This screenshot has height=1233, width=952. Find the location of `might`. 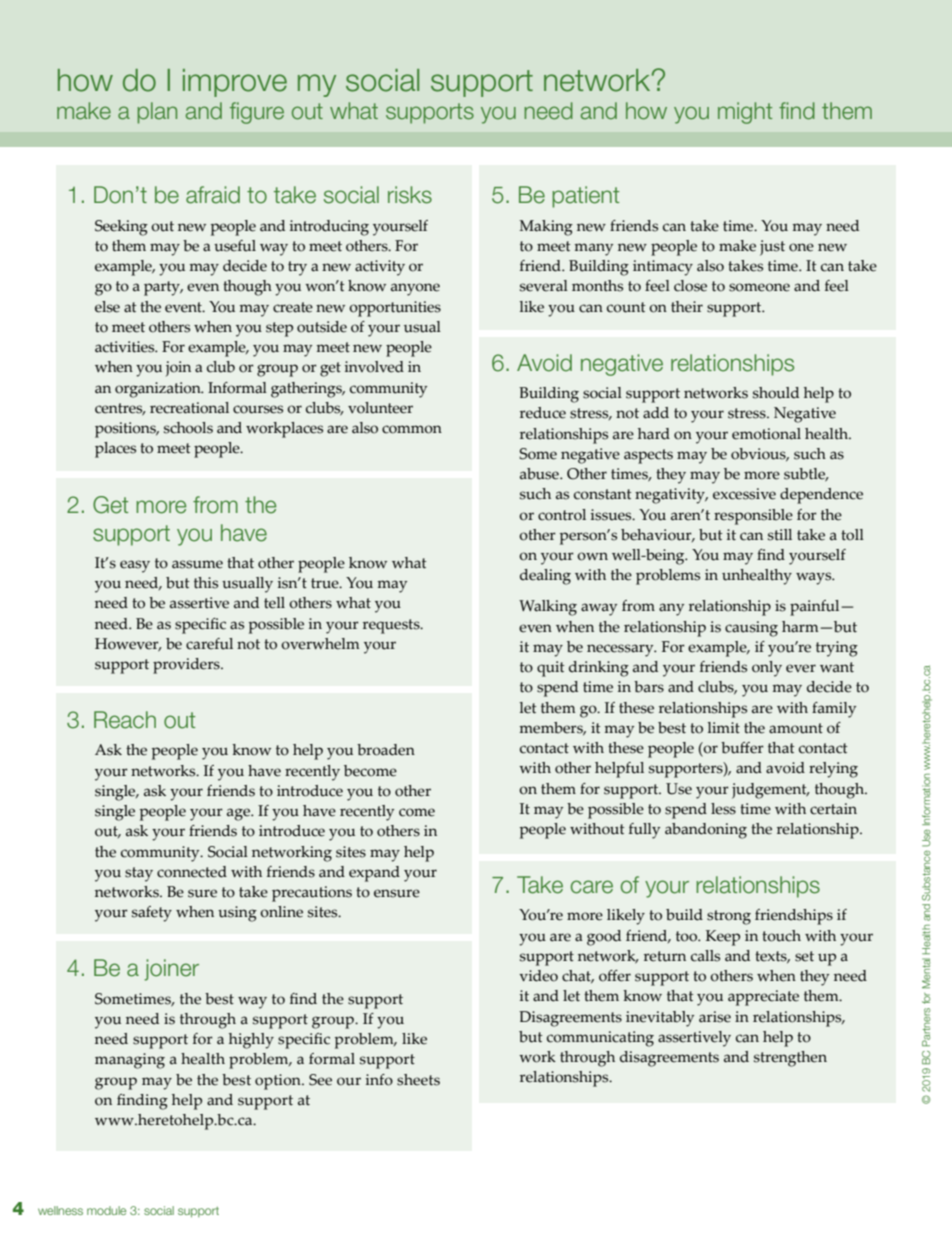

might is located at coordinates (745, 113).
